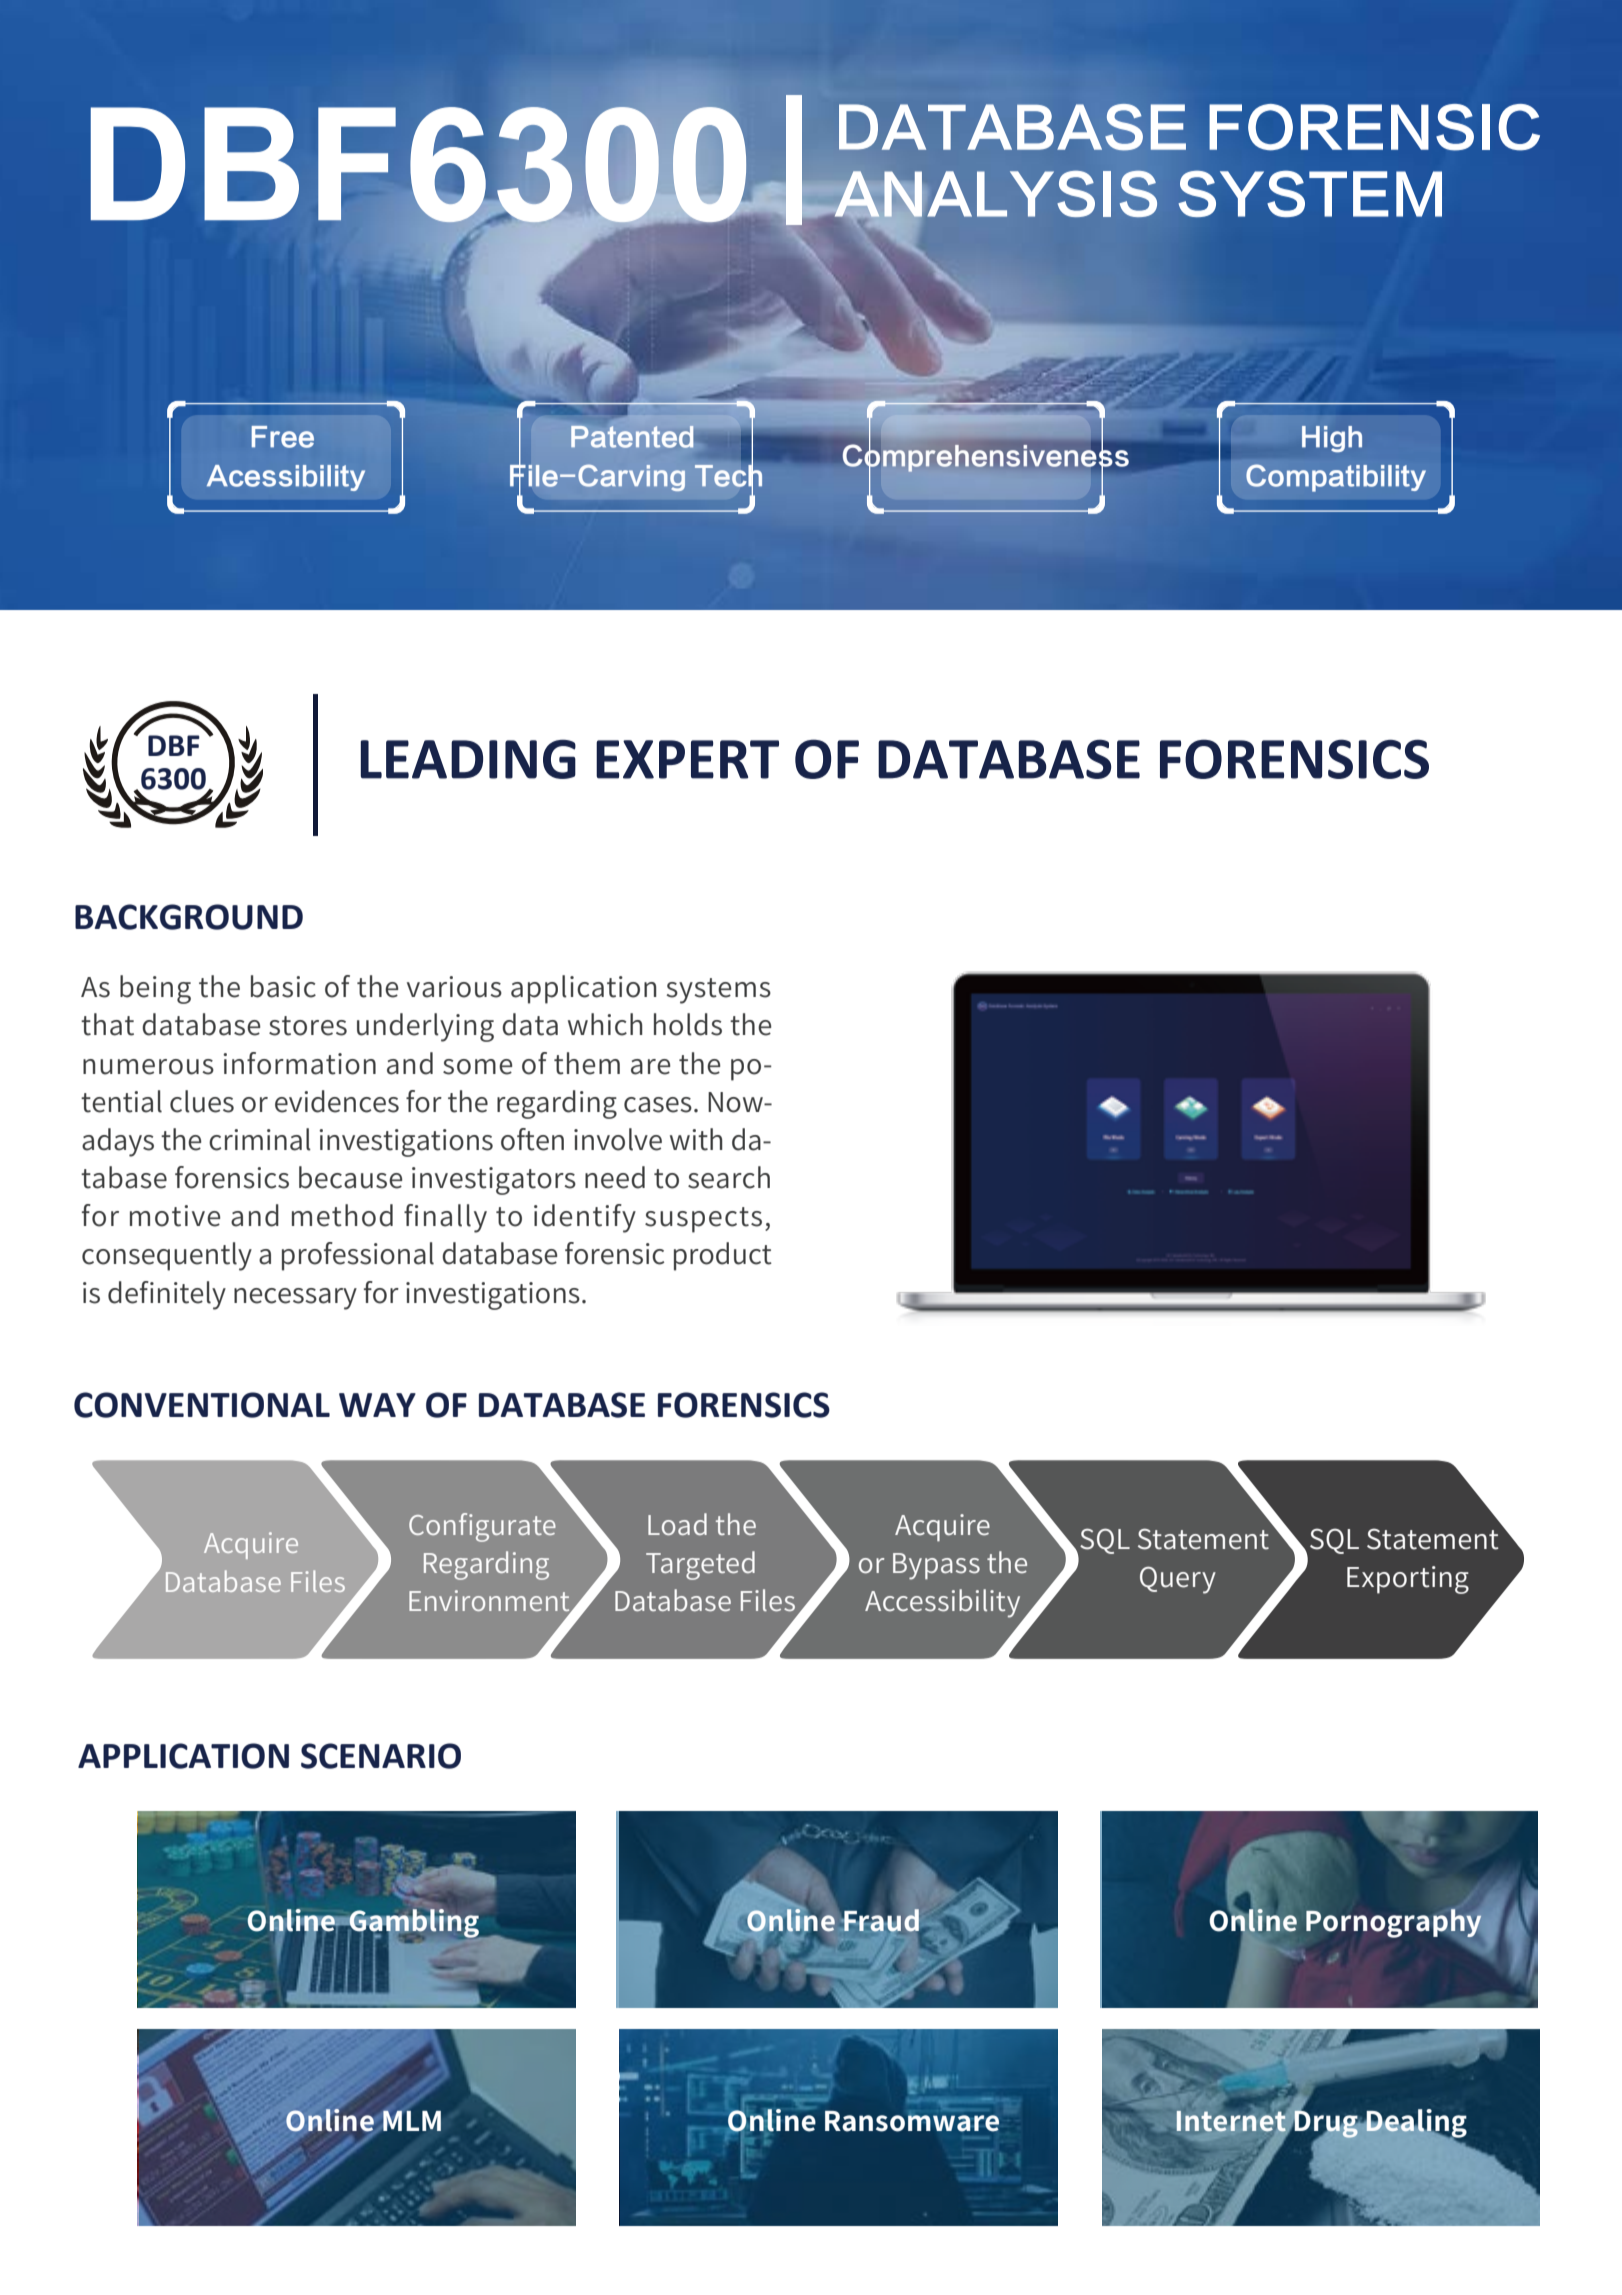  I want to click on CONVENTIONAL, so click(202, 1405).
